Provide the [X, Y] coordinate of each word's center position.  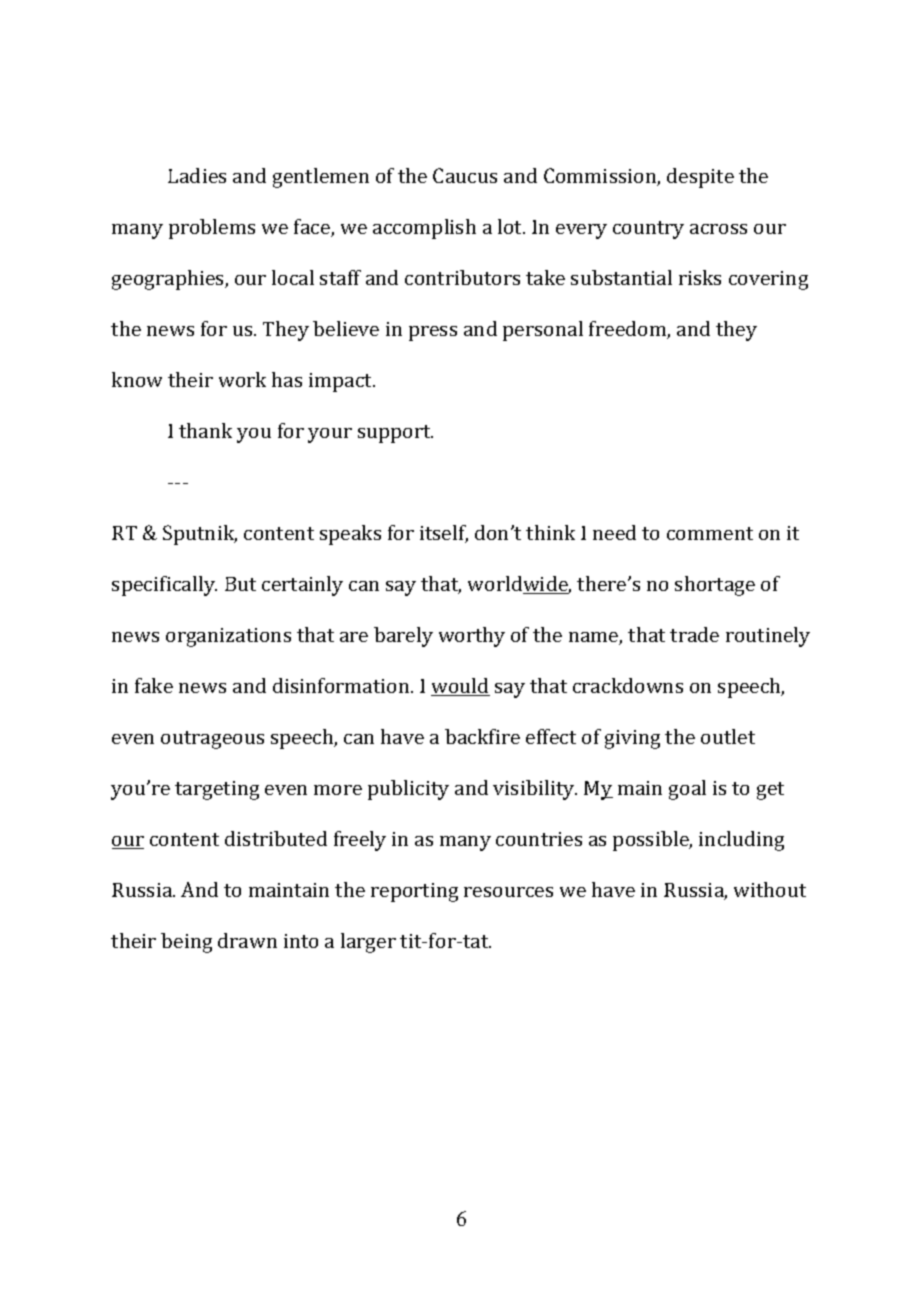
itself [444, 534]
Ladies [197, 175]
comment [710, 533]
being [186, 943]
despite [700, 178]
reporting [414, 892]
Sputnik [200, 535]
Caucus [465, 175]
